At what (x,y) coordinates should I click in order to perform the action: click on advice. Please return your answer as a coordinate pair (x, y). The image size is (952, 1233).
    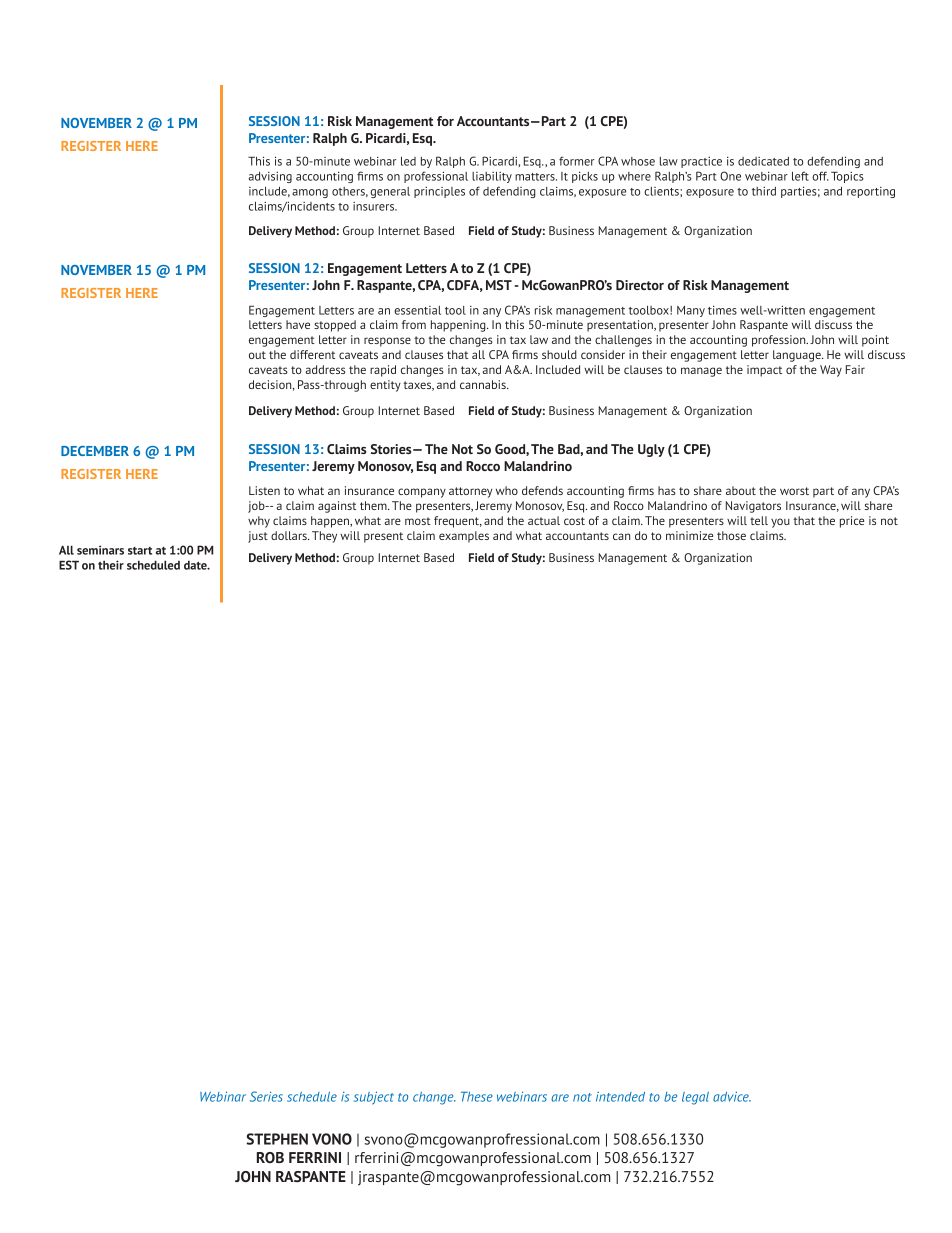
    Looking at the image, I should click on (732, 1096).
